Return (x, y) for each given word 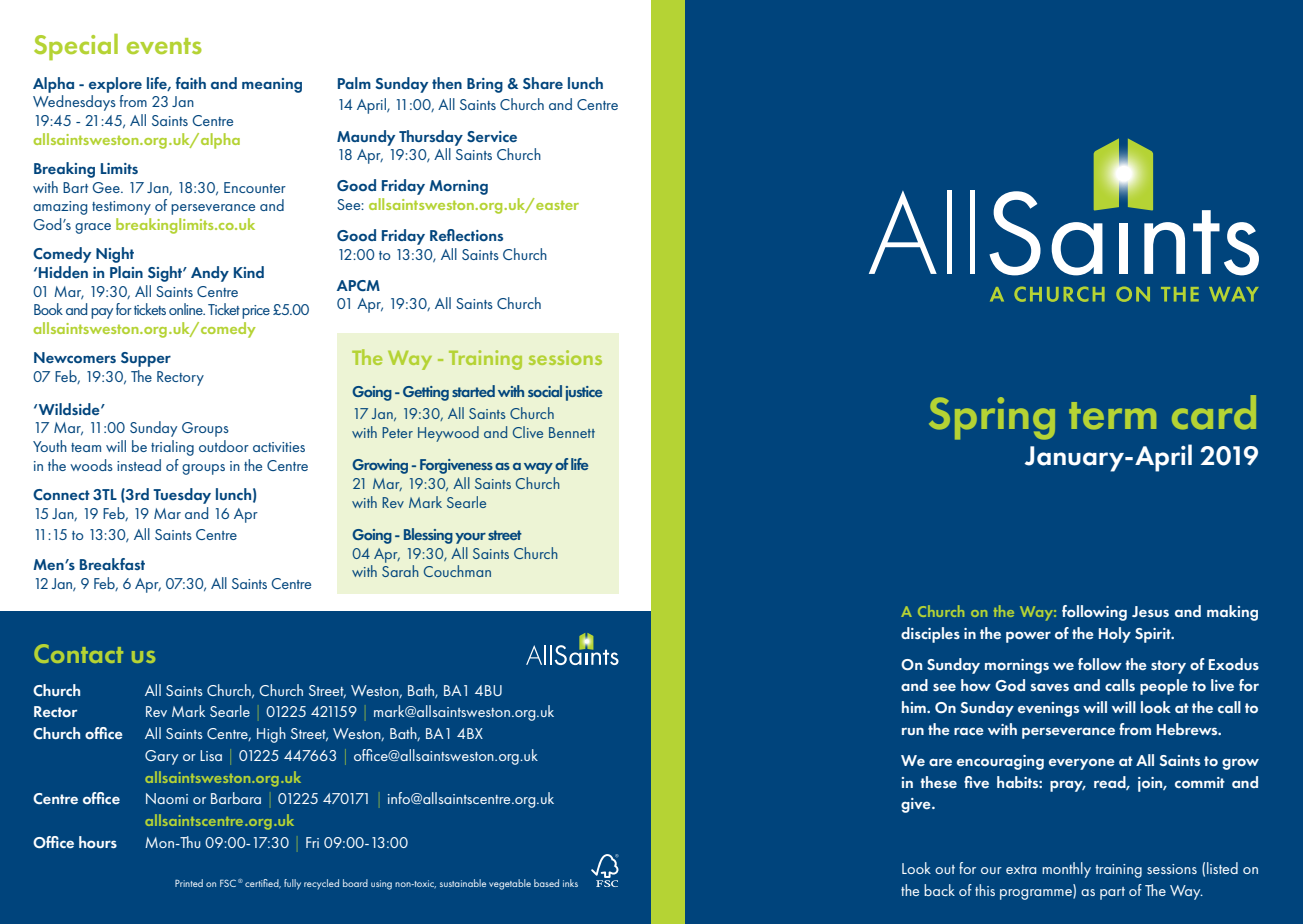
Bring (485, 85)
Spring (992, 418)
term (1112, 416)
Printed (189, 883)
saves (1050, 687)
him (915, 707)
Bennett (572, 432)
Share (543, 83)
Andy (210, 274)
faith (191, 83)
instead (139, 465)
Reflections (466, 235)
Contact (78, 653)
